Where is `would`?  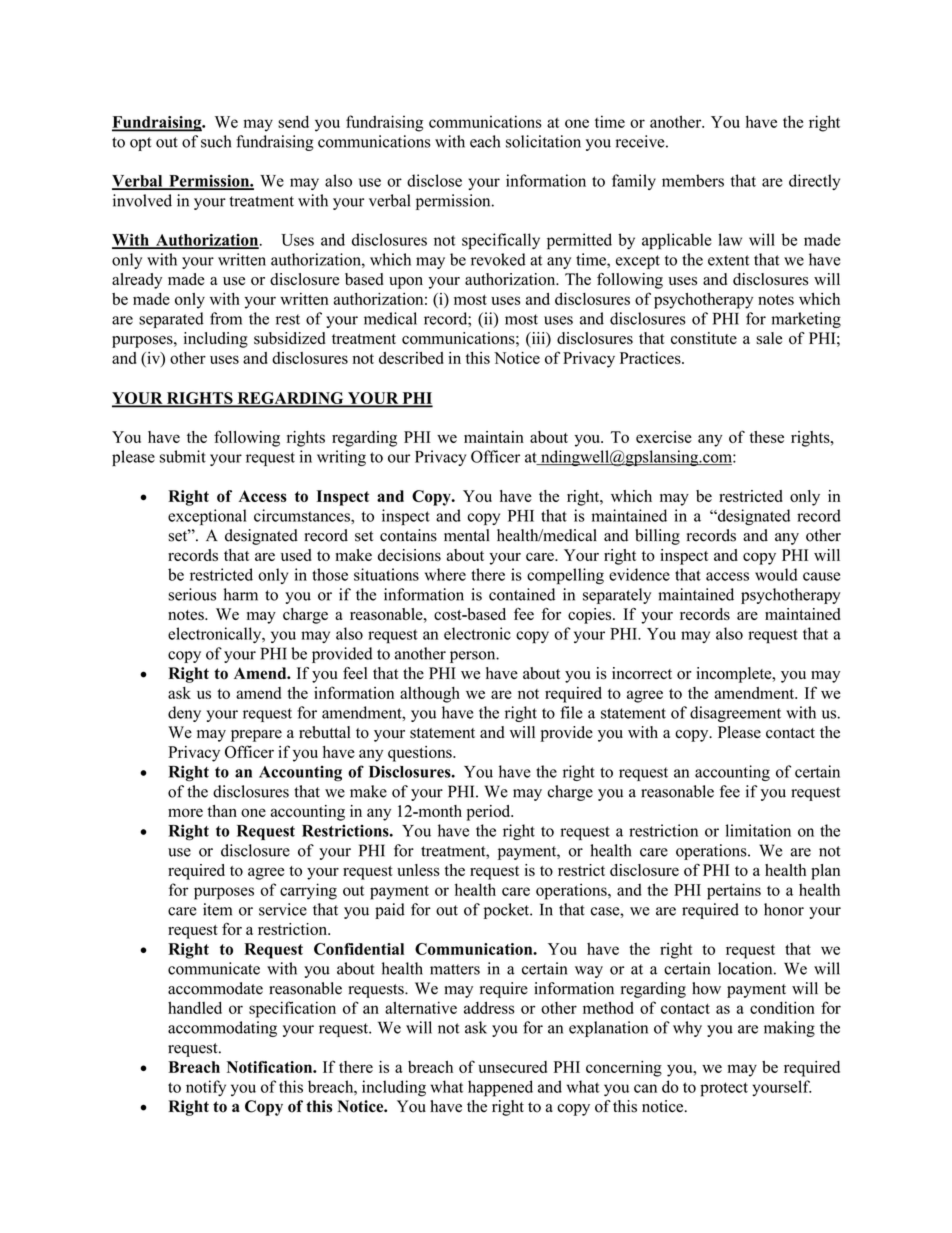 would is located at coordinates (776, 574).
